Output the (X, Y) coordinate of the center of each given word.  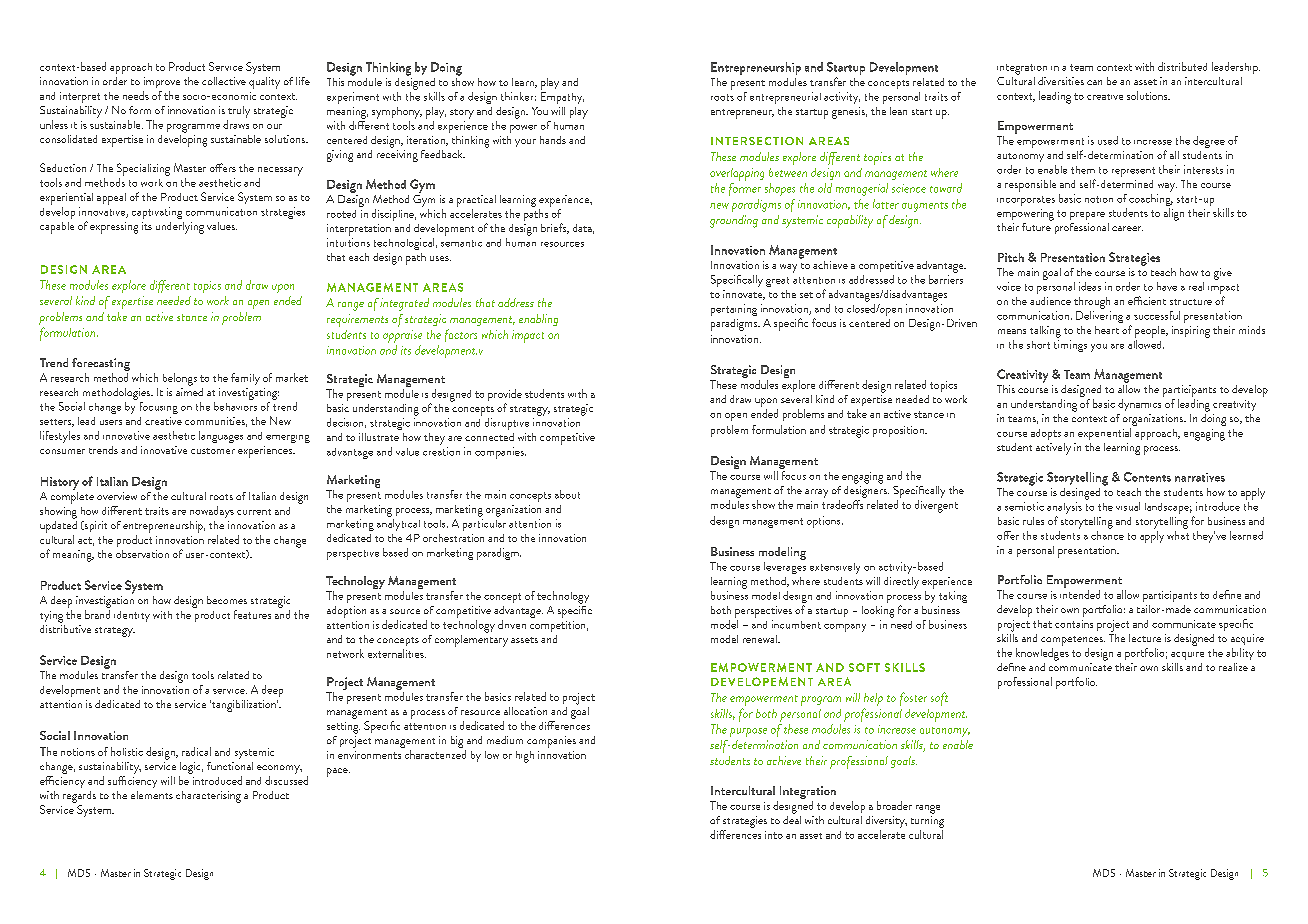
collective (224, 81)
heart (1107, 330)
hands (553, 140)
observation (142, 554)
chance (1107, 535)
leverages (785, 568)
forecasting (101, 366)
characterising (208, 797)
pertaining (734, 310)
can (1094, 82)
